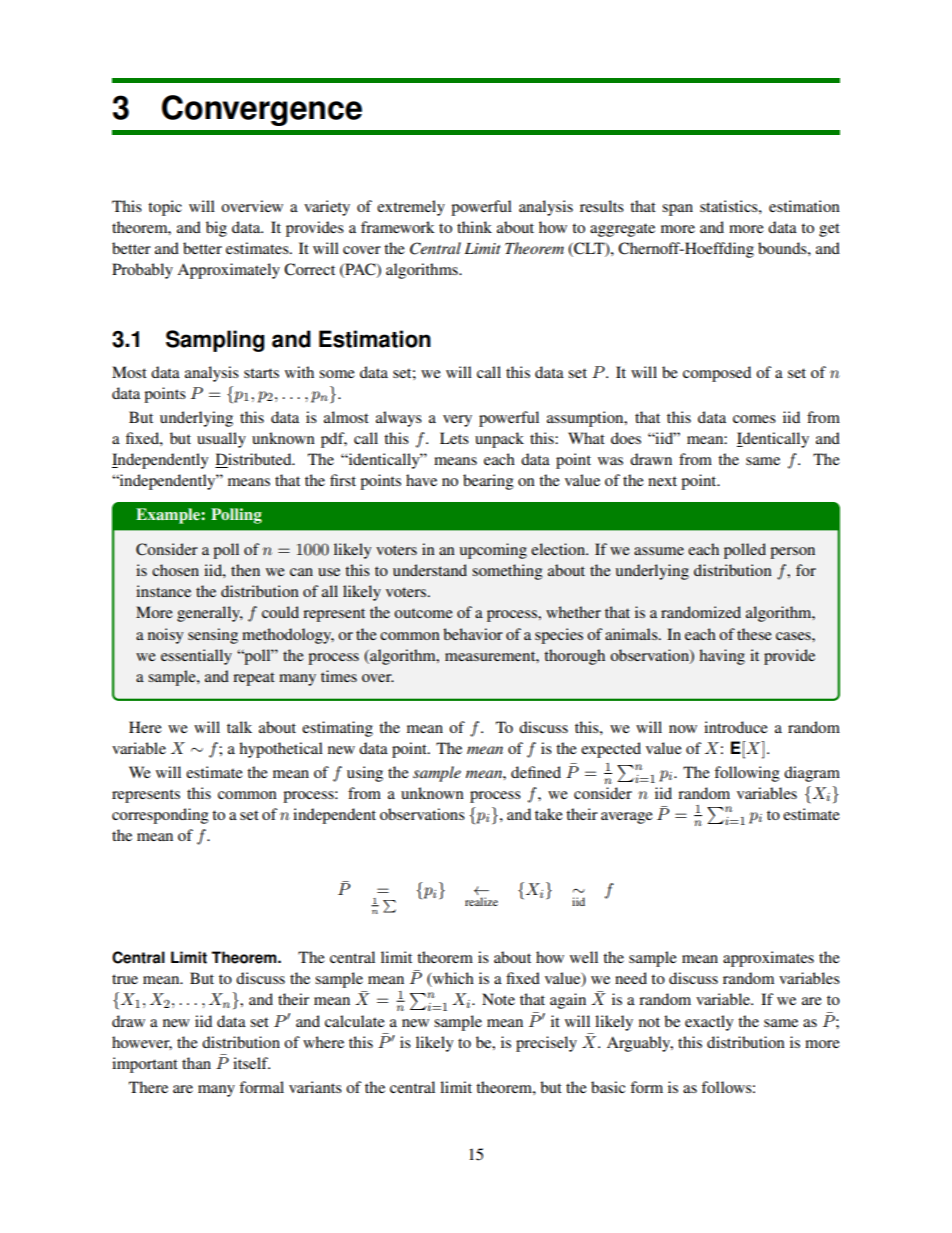 Image resolution: width=952 pixels, height=1233 pixels. Describe the element at coordinates (546, 1044) in the screenshot. I see `precisely` at that location.
